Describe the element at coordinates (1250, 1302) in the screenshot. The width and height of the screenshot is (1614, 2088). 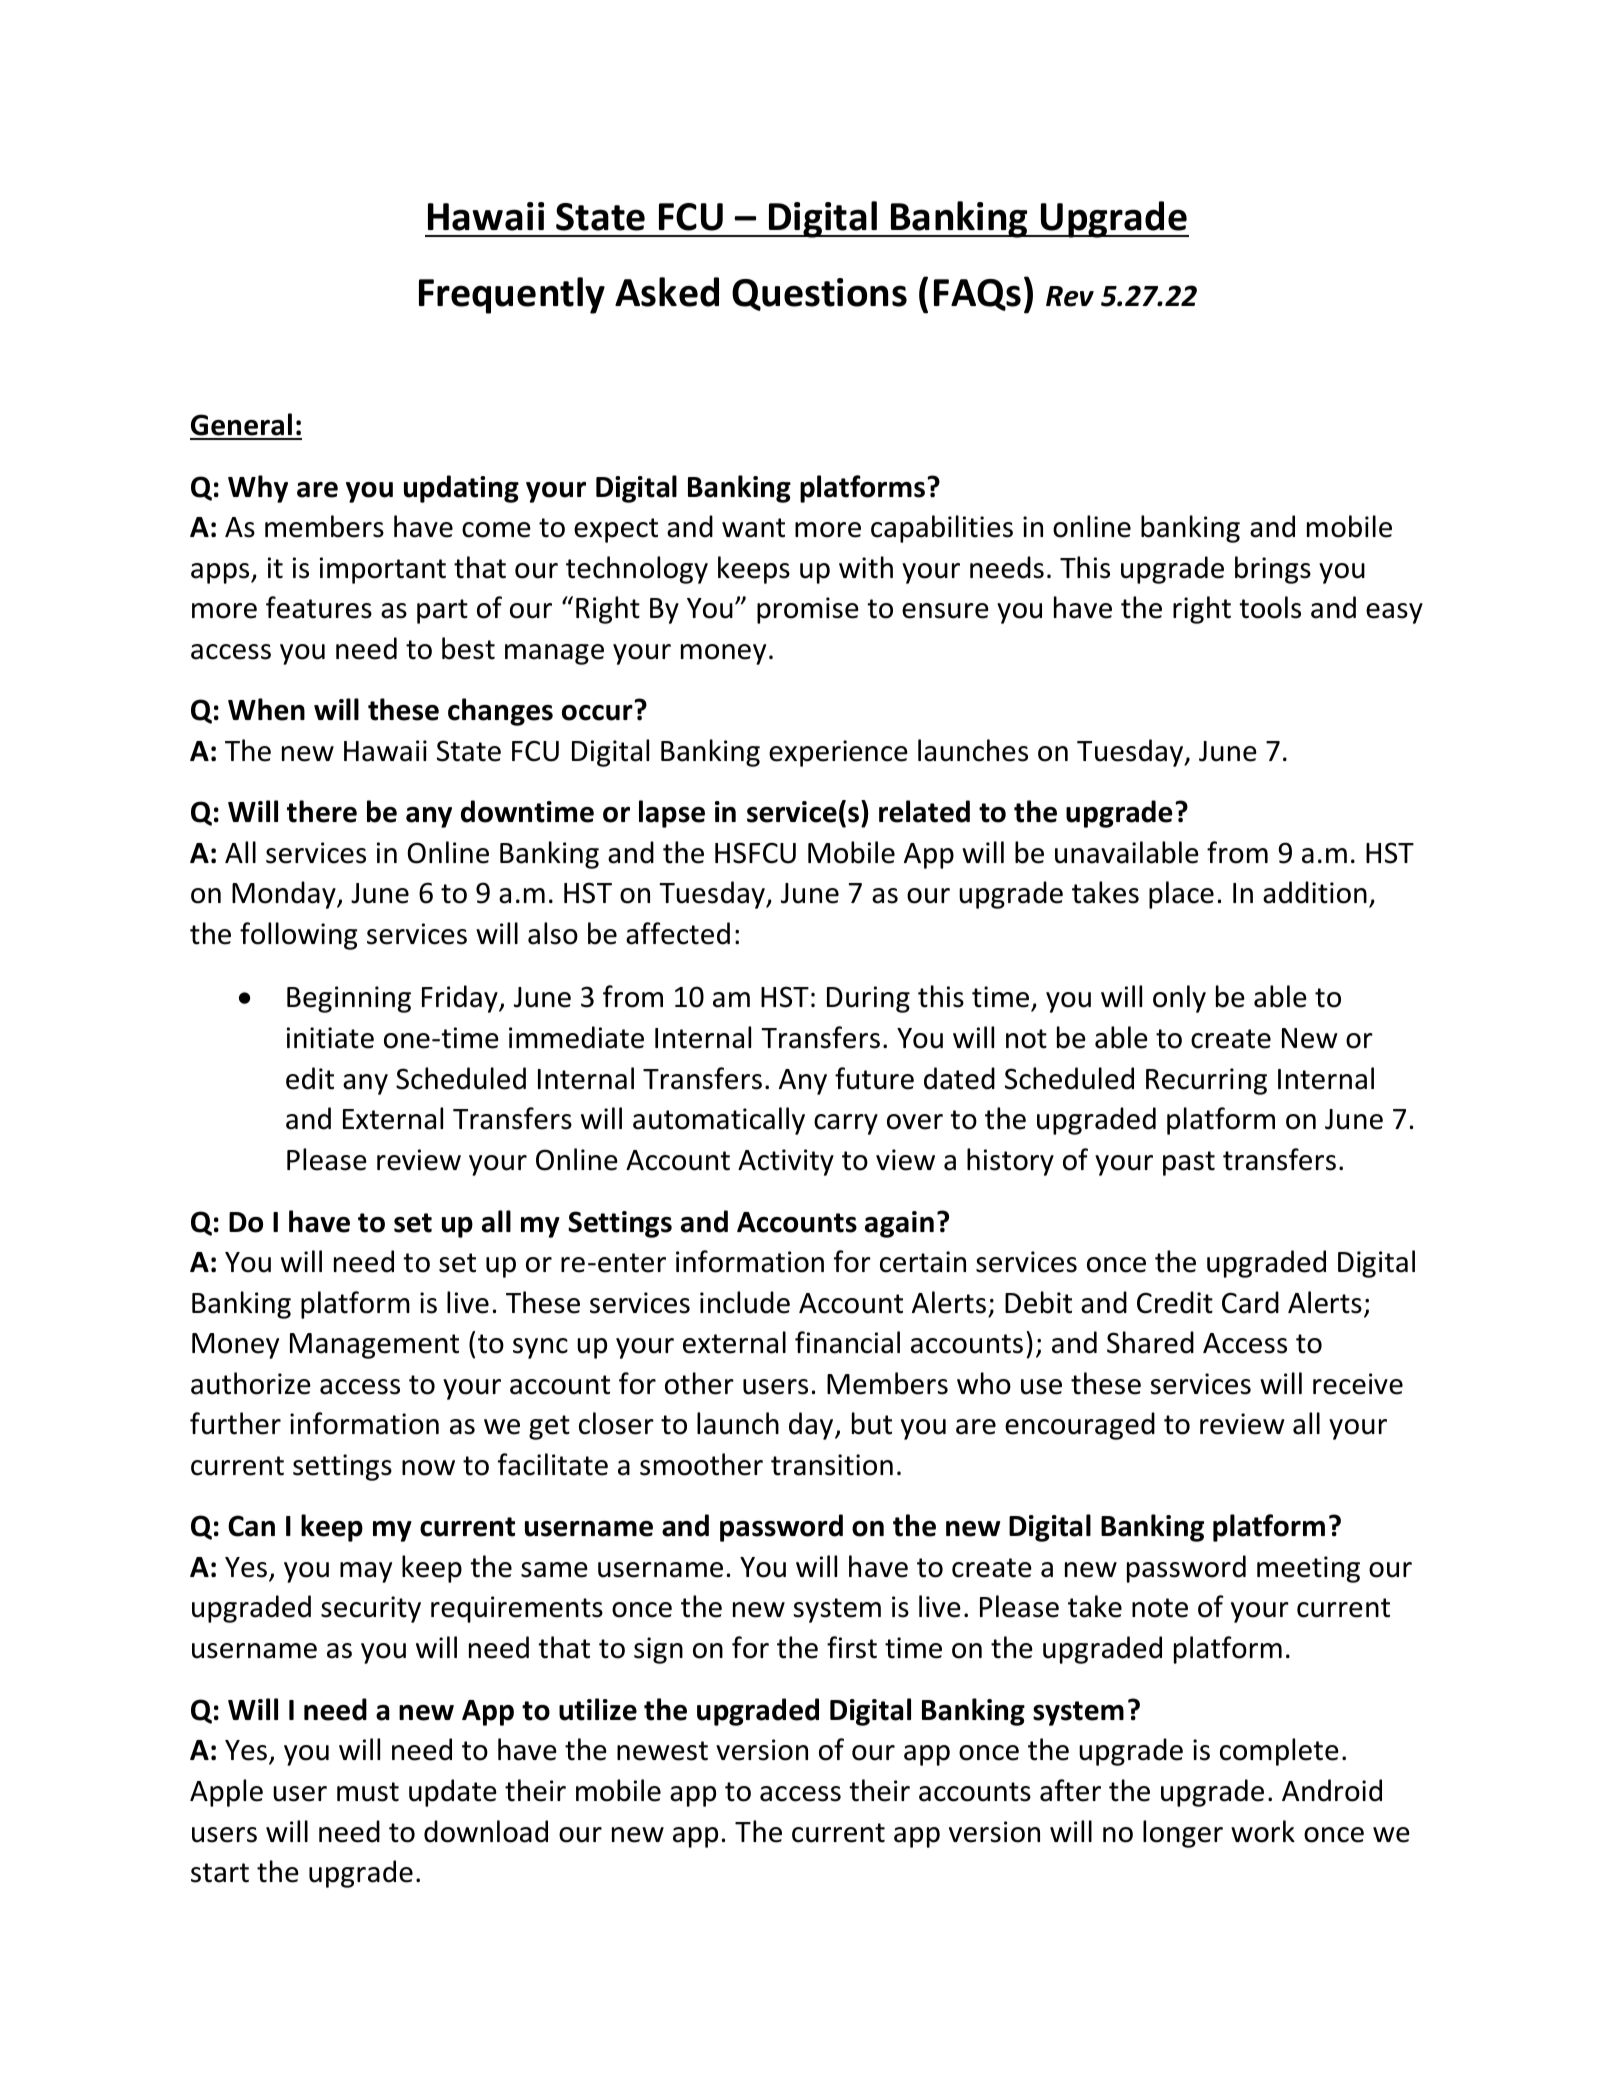
I see `Card` at that location.
